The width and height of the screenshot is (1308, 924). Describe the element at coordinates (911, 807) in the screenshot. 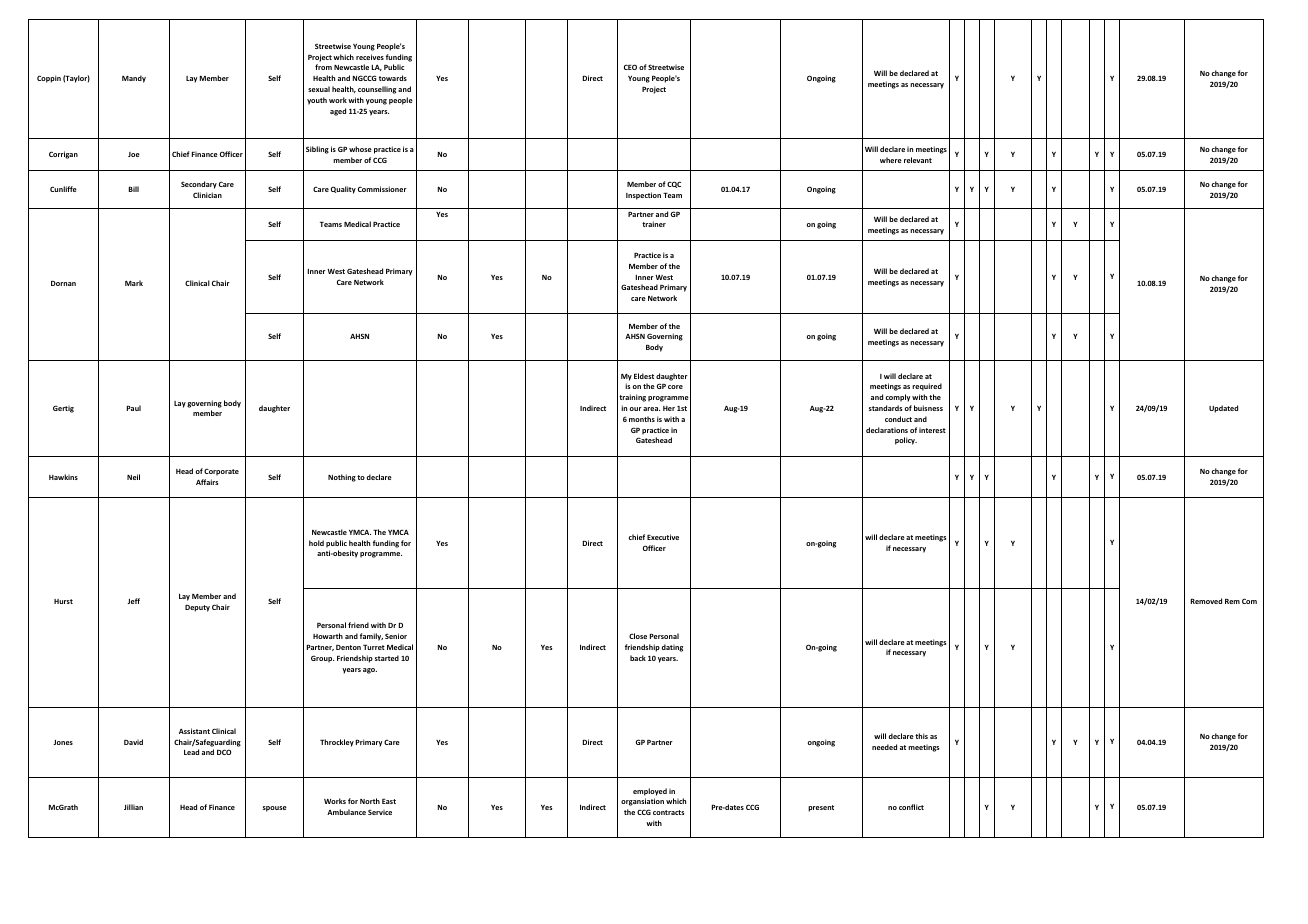

I see `conflict` at that location.
